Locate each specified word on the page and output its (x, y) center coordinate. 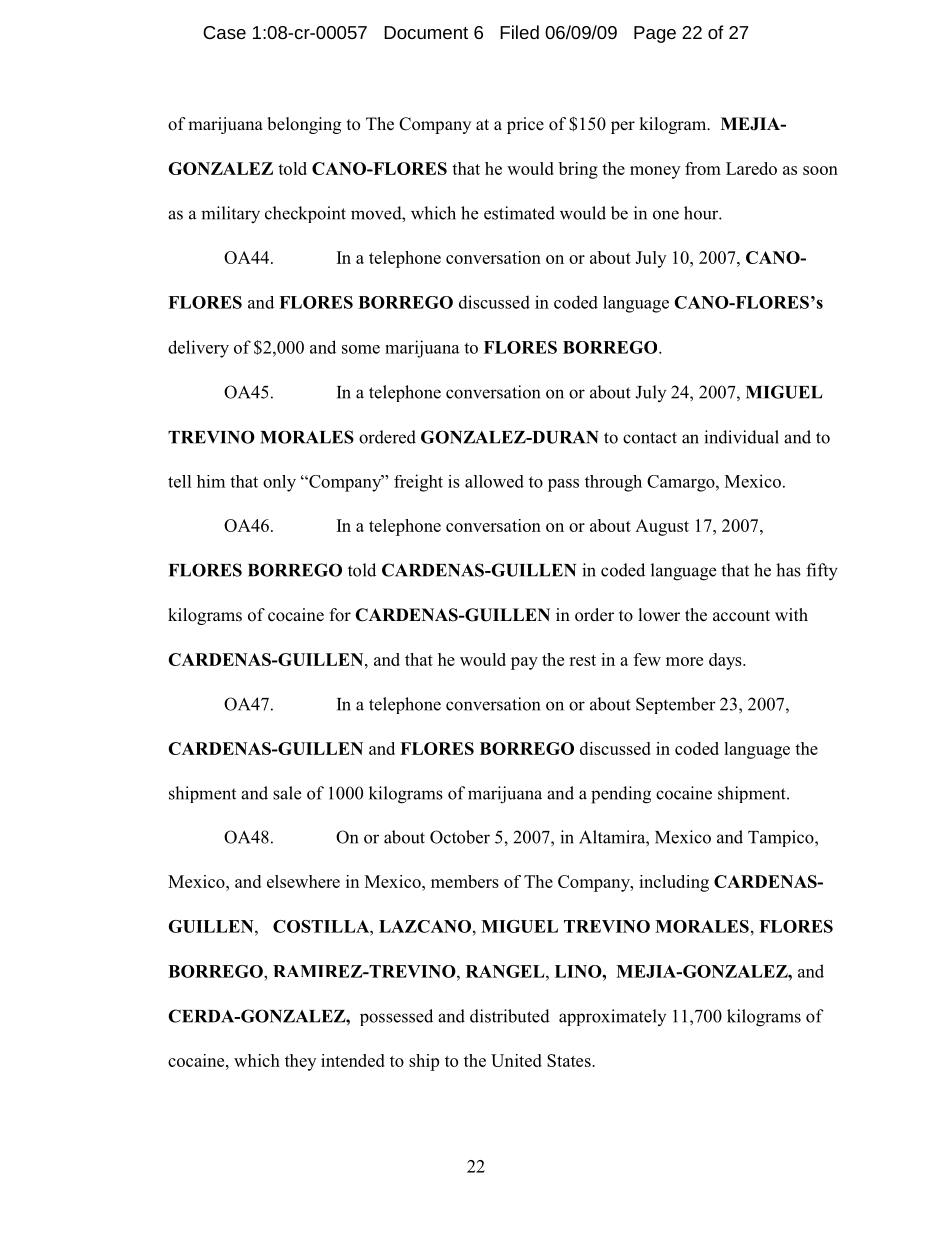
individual (741, 437)
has (788, 570)
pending (621, 795)
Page (655, 34)
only (279, 483)
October (460, 837)
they (300, 1062)
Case (224, 32)
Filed (519, 32)
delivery (198, 349)
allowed (494, 481)
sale (287, 793)
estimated (519, 213)
